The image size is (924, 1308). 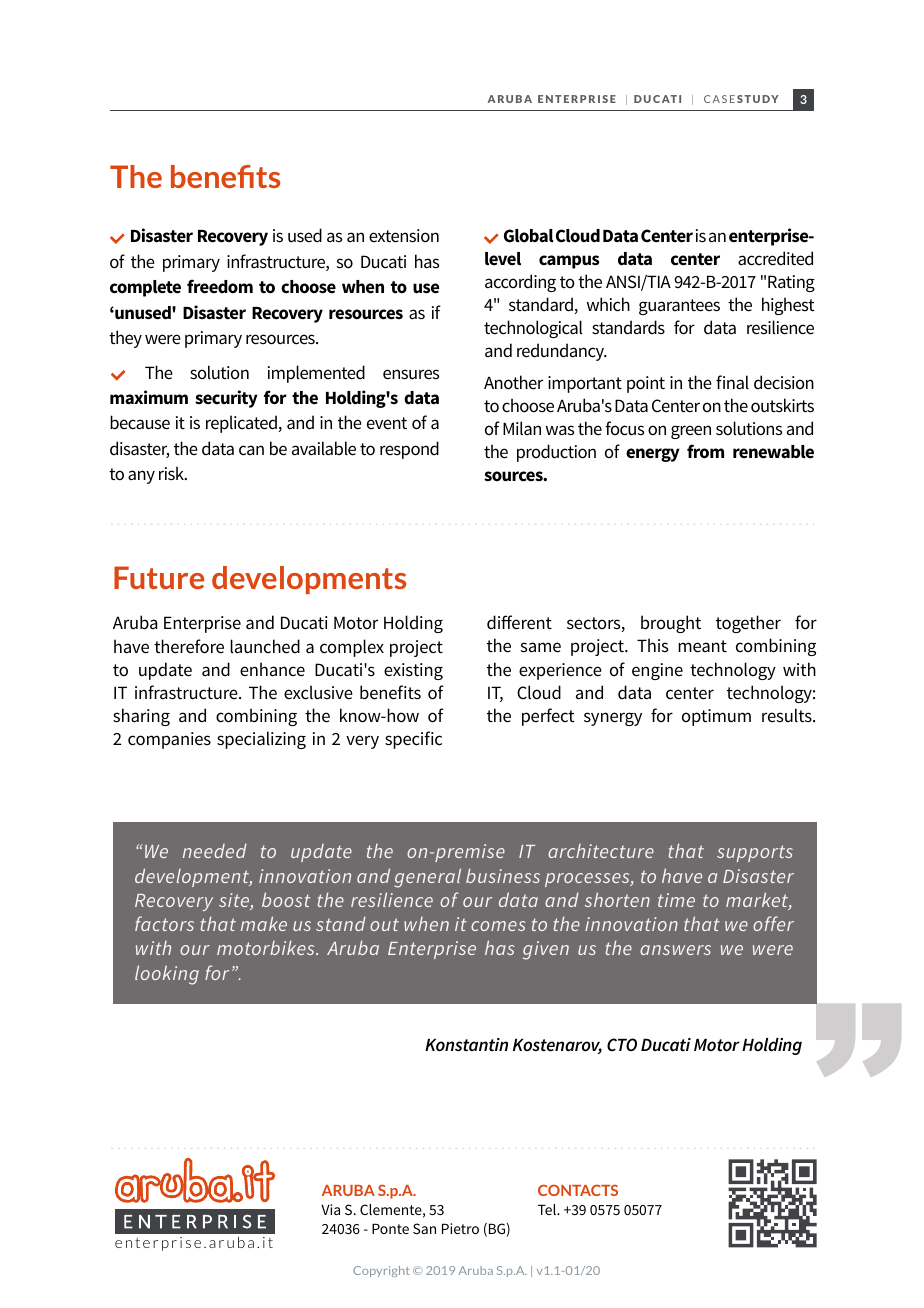 I want to click on Via, so click(x=330, y=1209).
